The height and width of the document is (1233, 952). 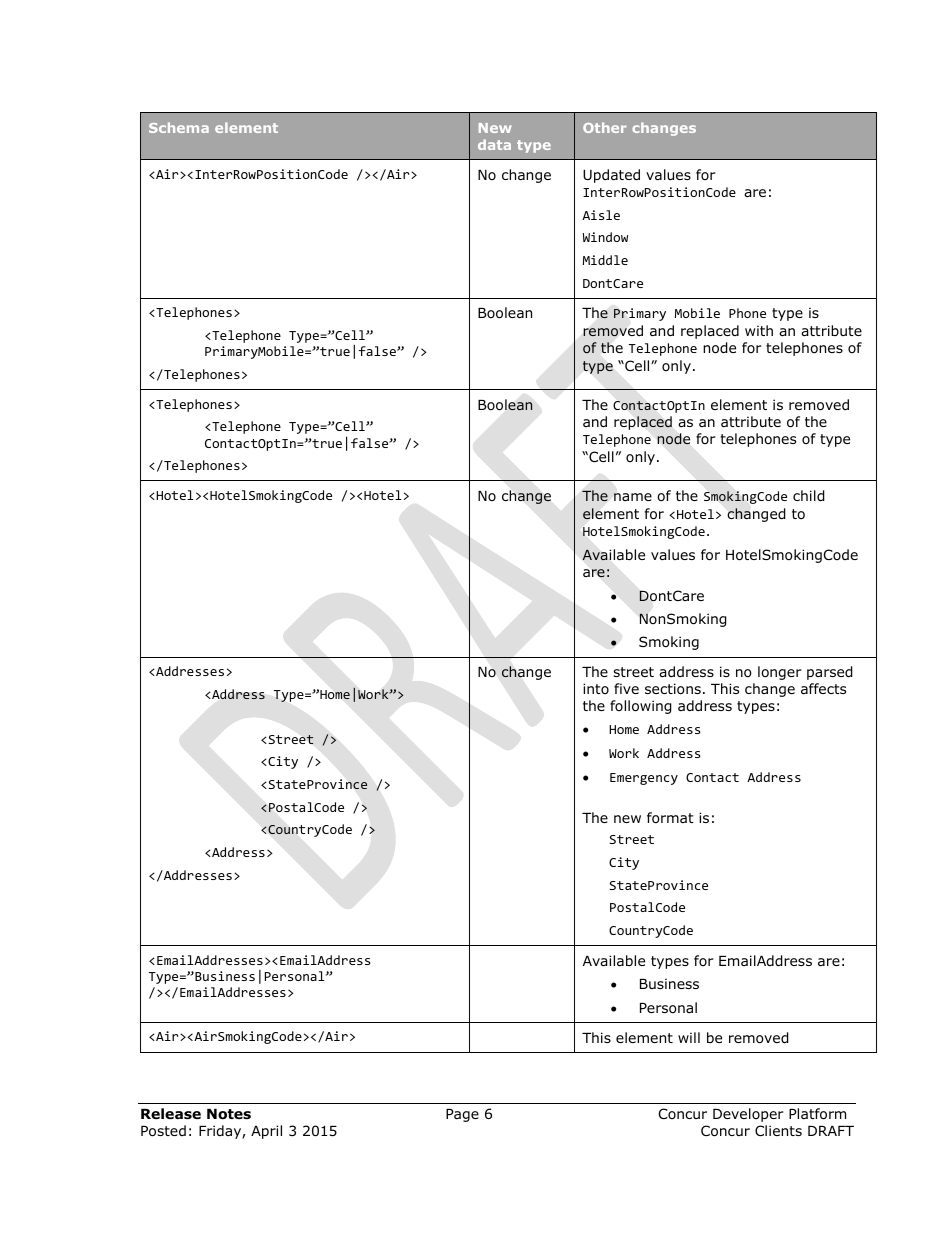 What do you see at coordinates (494, 144) in the document?
I see `data` at bounding box center [494, 144].
